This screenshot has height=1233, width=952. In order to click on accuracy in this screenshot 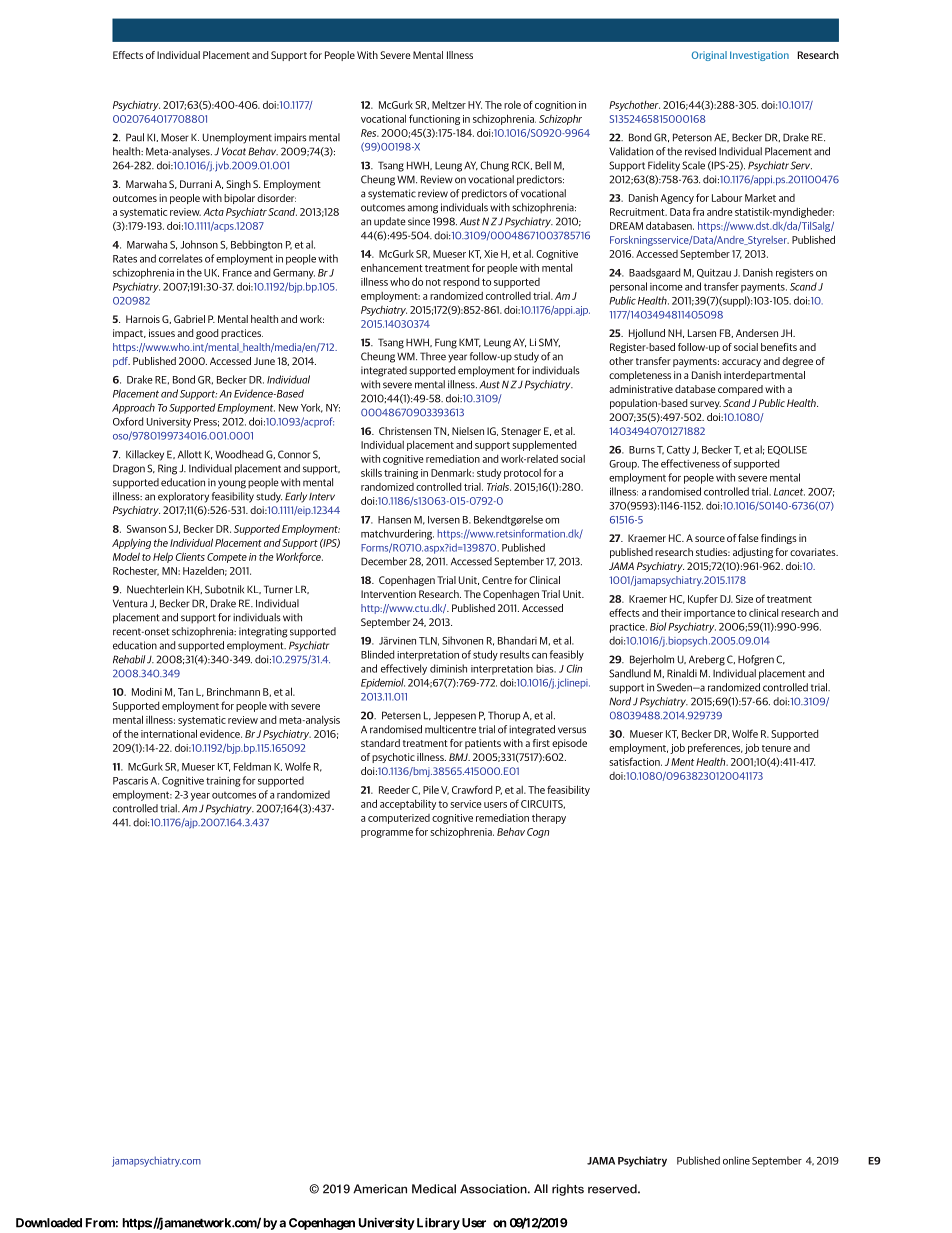, I will do `click(741, 363)`.
